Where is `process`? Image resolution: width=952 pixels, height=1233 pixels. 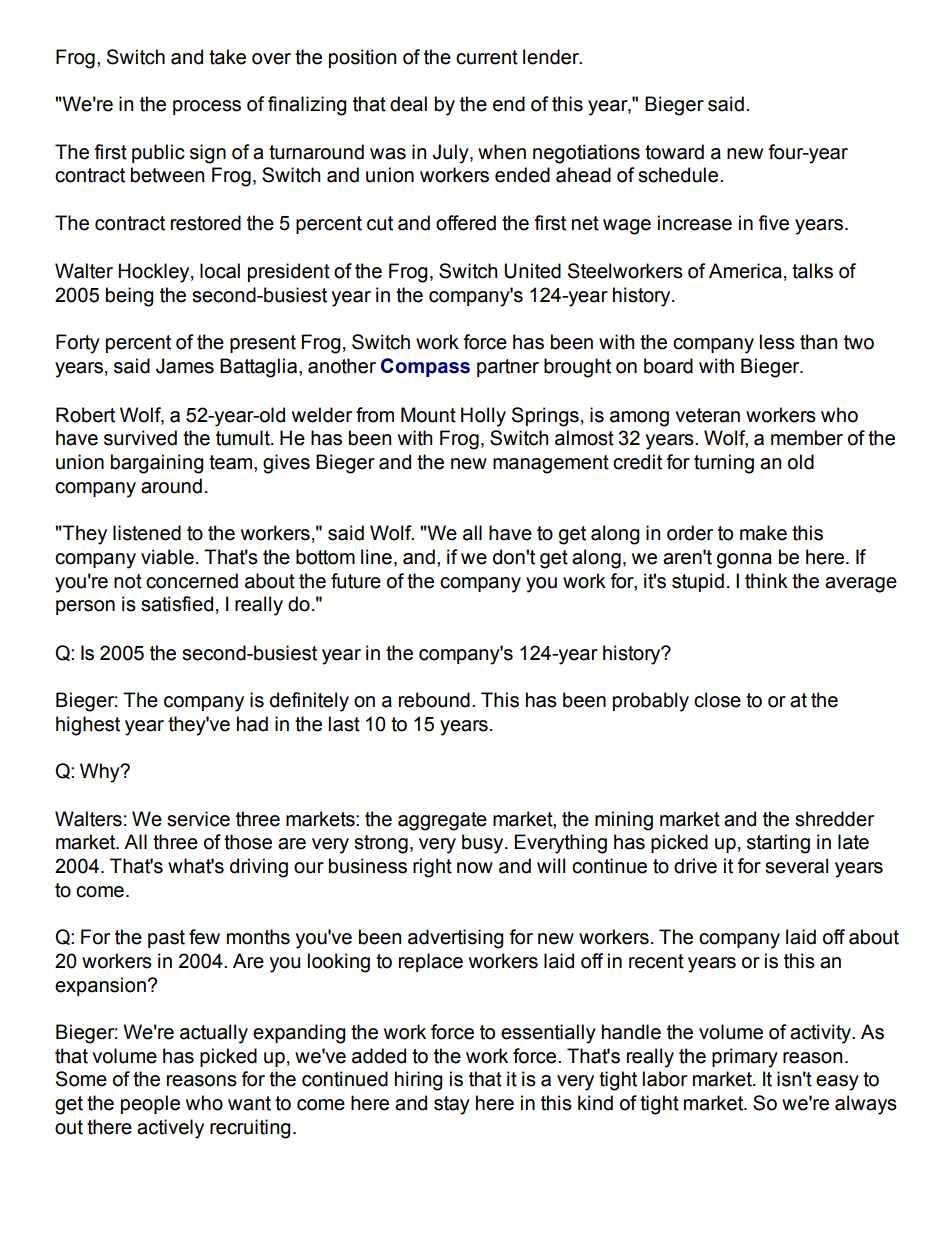 process is located at coordinates (207, 107).
